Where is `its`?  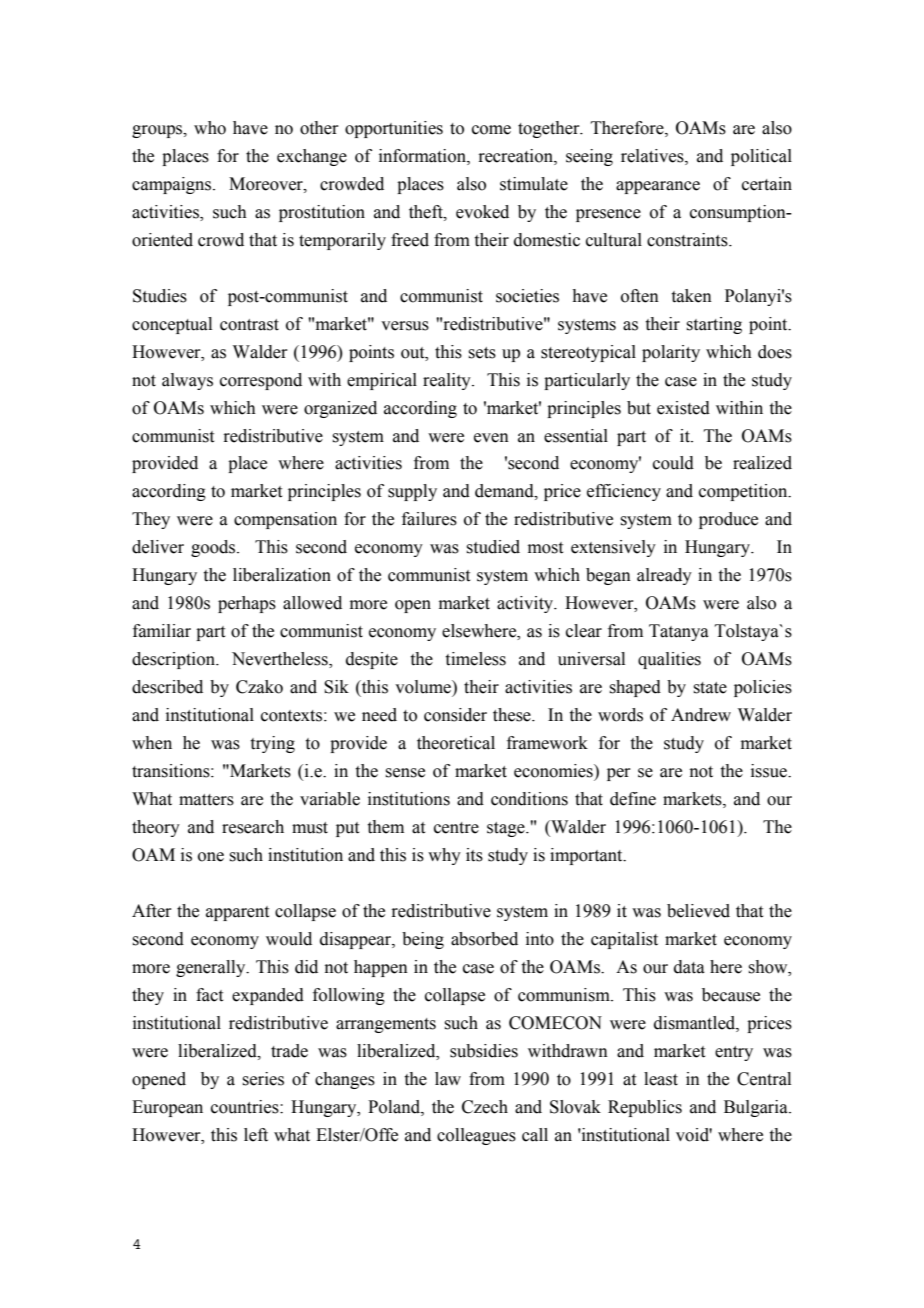 its is located at coordinates (474, 855).
